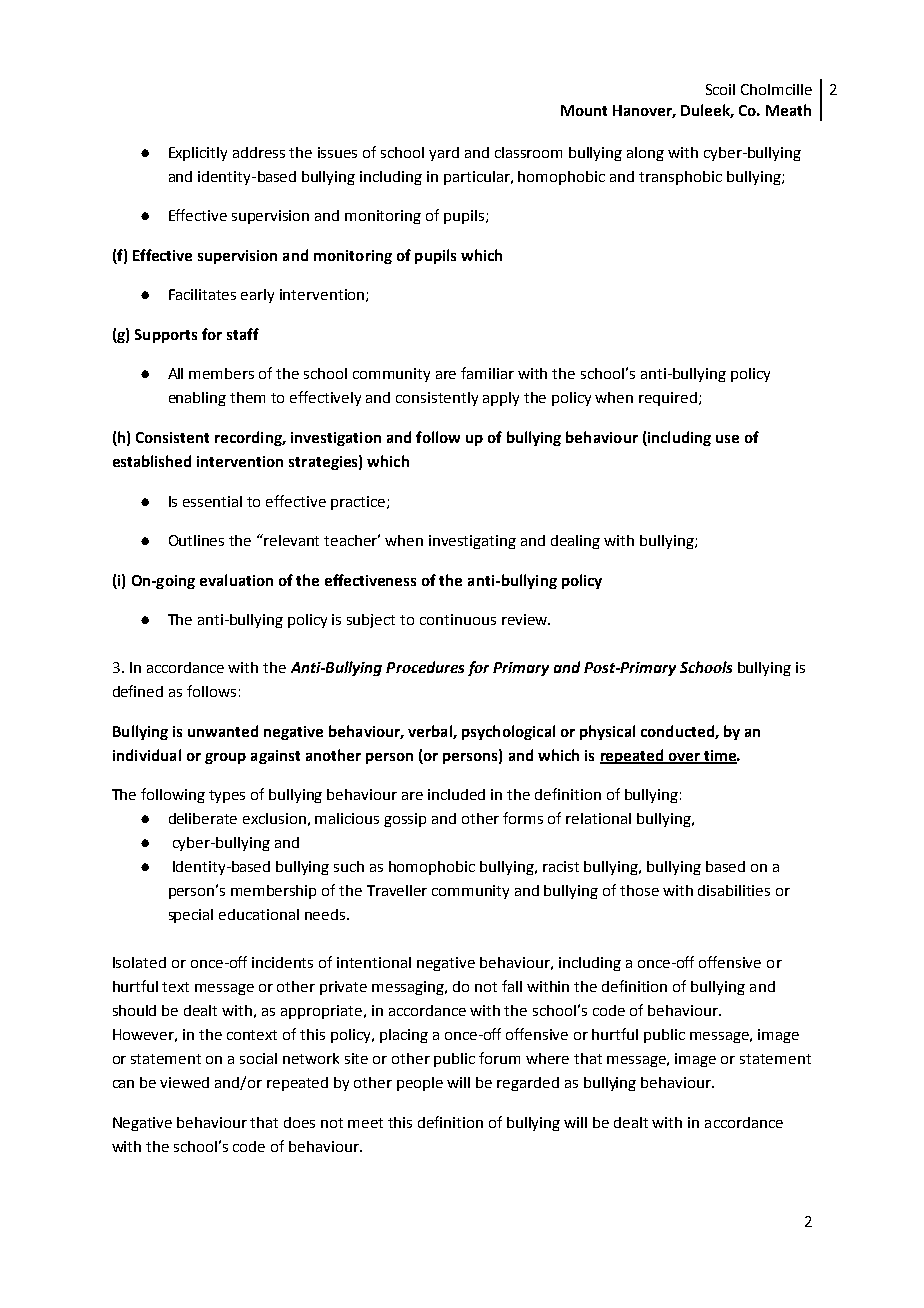 This screenshot has height=1308, width=924. I want to click on Explicitly, so click(198, 154).
